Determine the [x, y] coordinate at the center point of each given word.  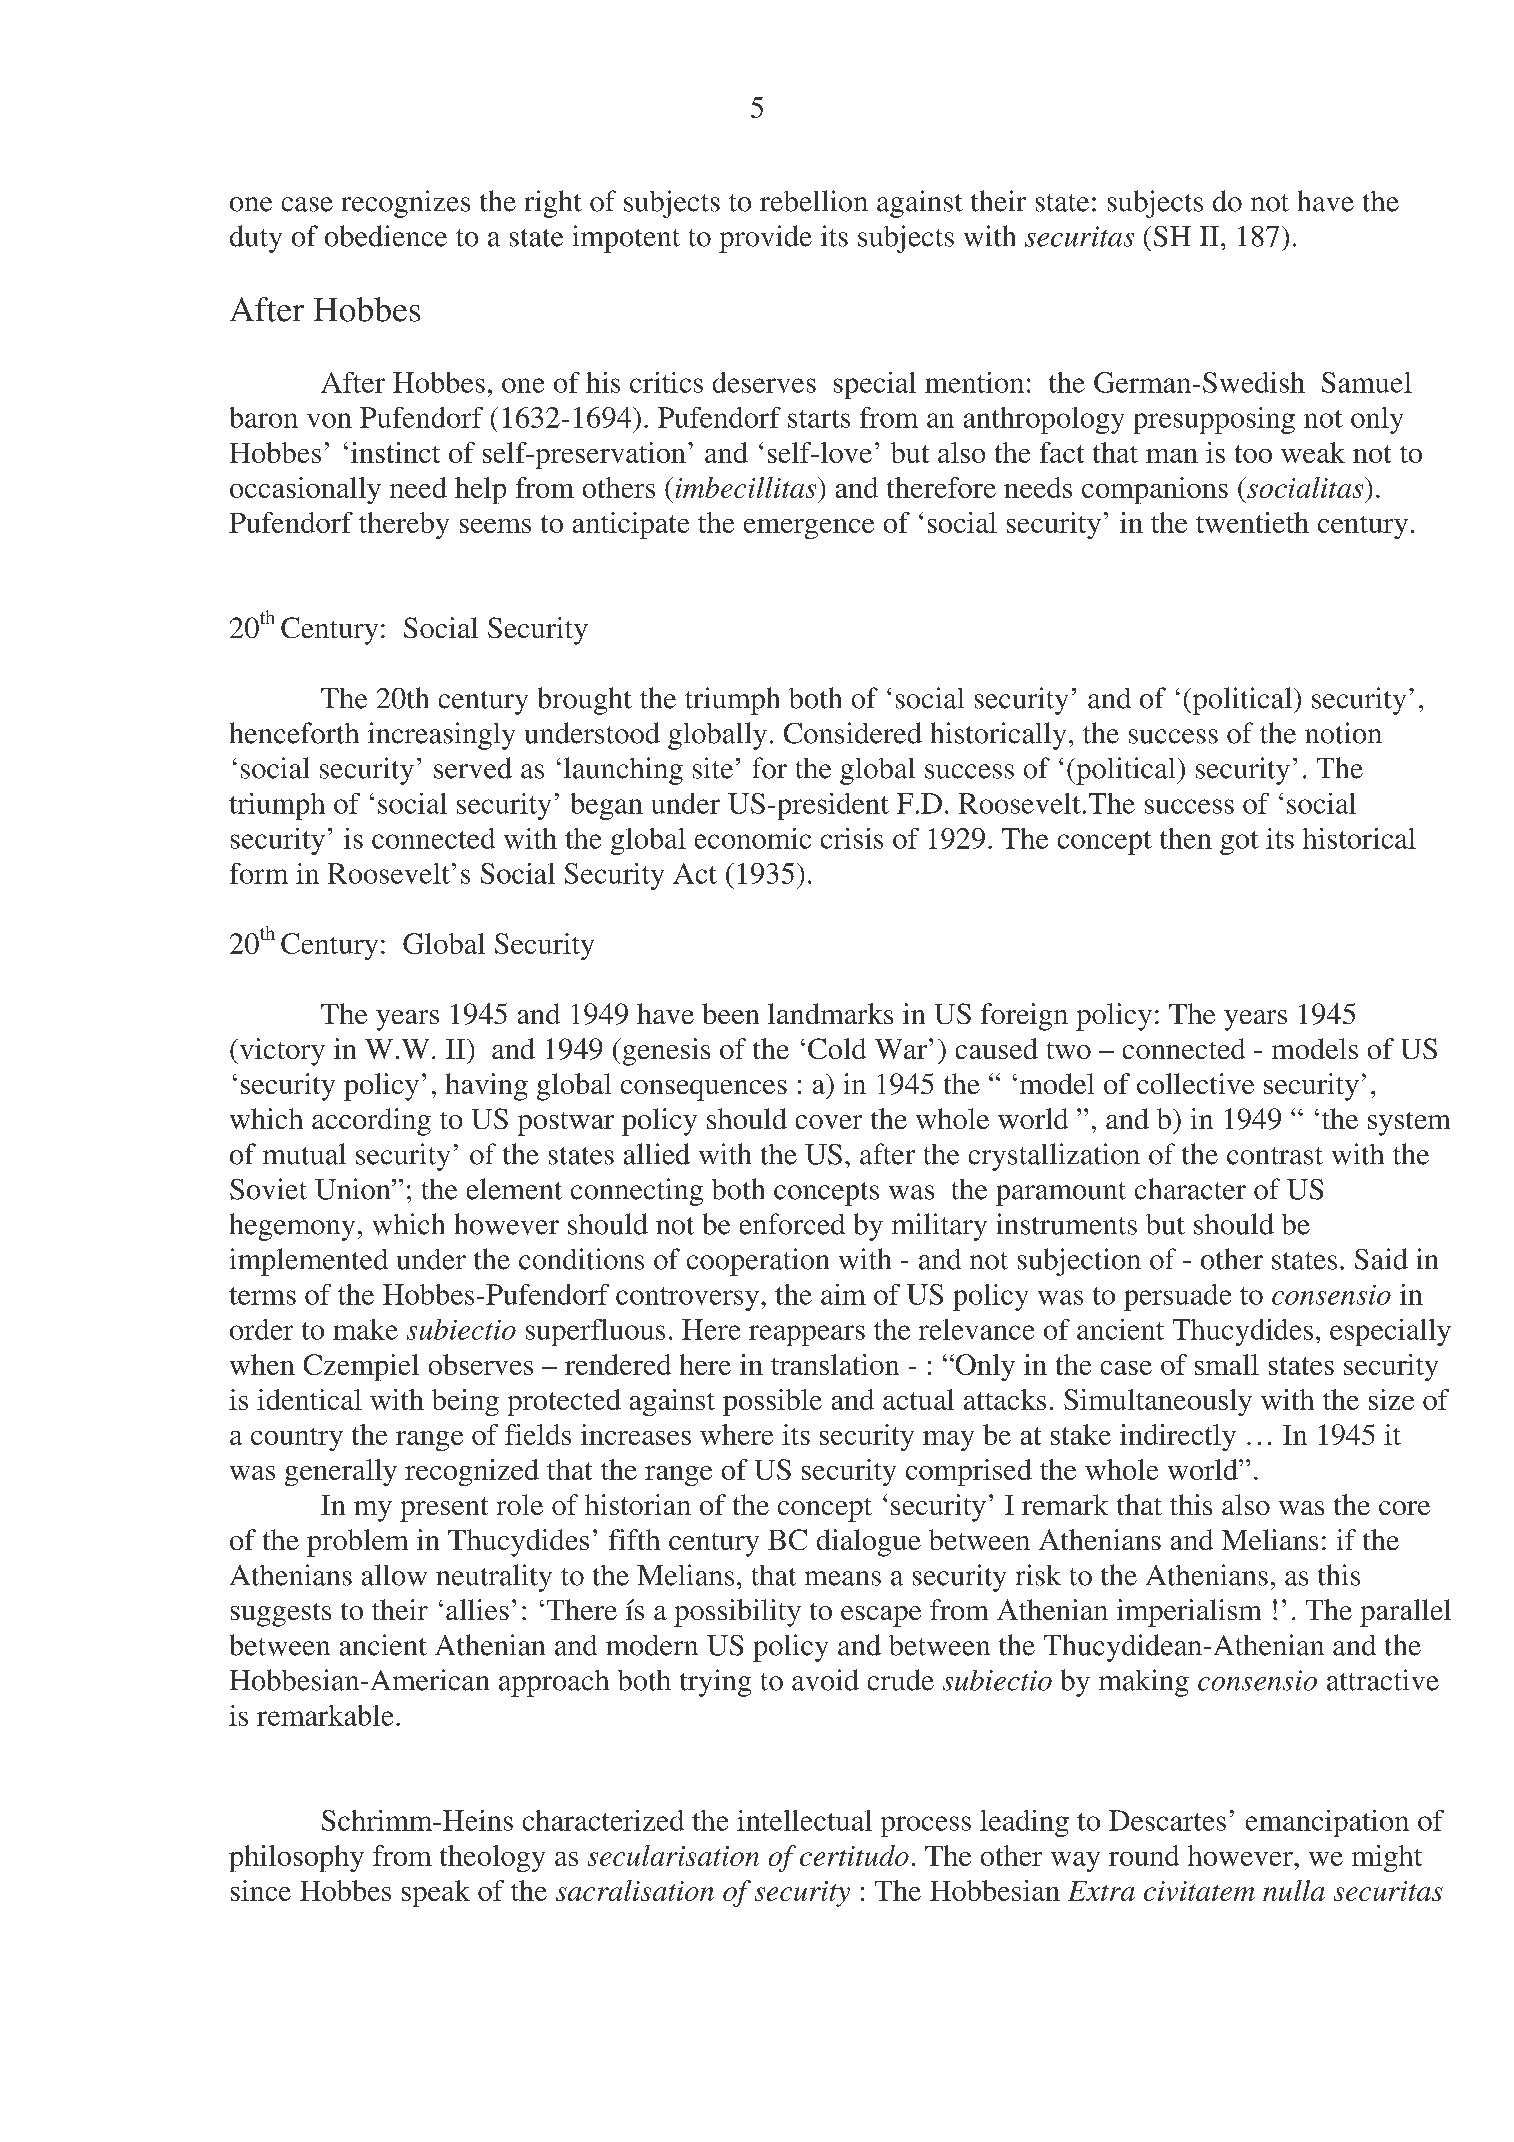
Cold [837, 1048]
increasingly [441, 736]
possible [772, 1402]
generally [341, 1472]
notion [1343, 733]
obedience [386, 236]
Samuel [1367, 382]
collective [1195, 1083]
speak [436, 1893]
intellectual [804, 1820]
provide [765, 239]
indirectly [1178, 1437]
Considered [853, 733]
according [371, 1122]
